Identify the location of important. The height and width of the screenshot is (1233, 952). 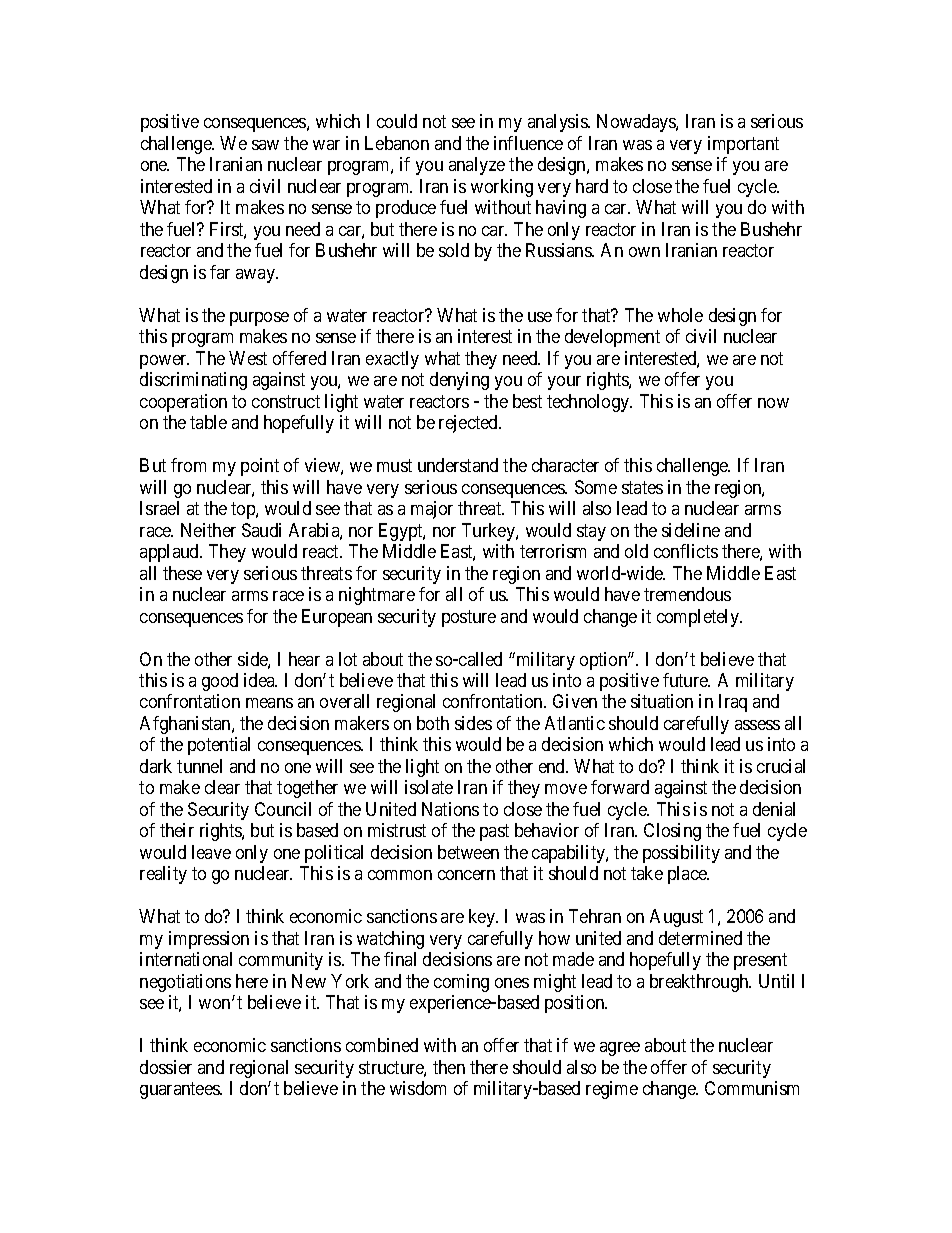
(743, 145).
